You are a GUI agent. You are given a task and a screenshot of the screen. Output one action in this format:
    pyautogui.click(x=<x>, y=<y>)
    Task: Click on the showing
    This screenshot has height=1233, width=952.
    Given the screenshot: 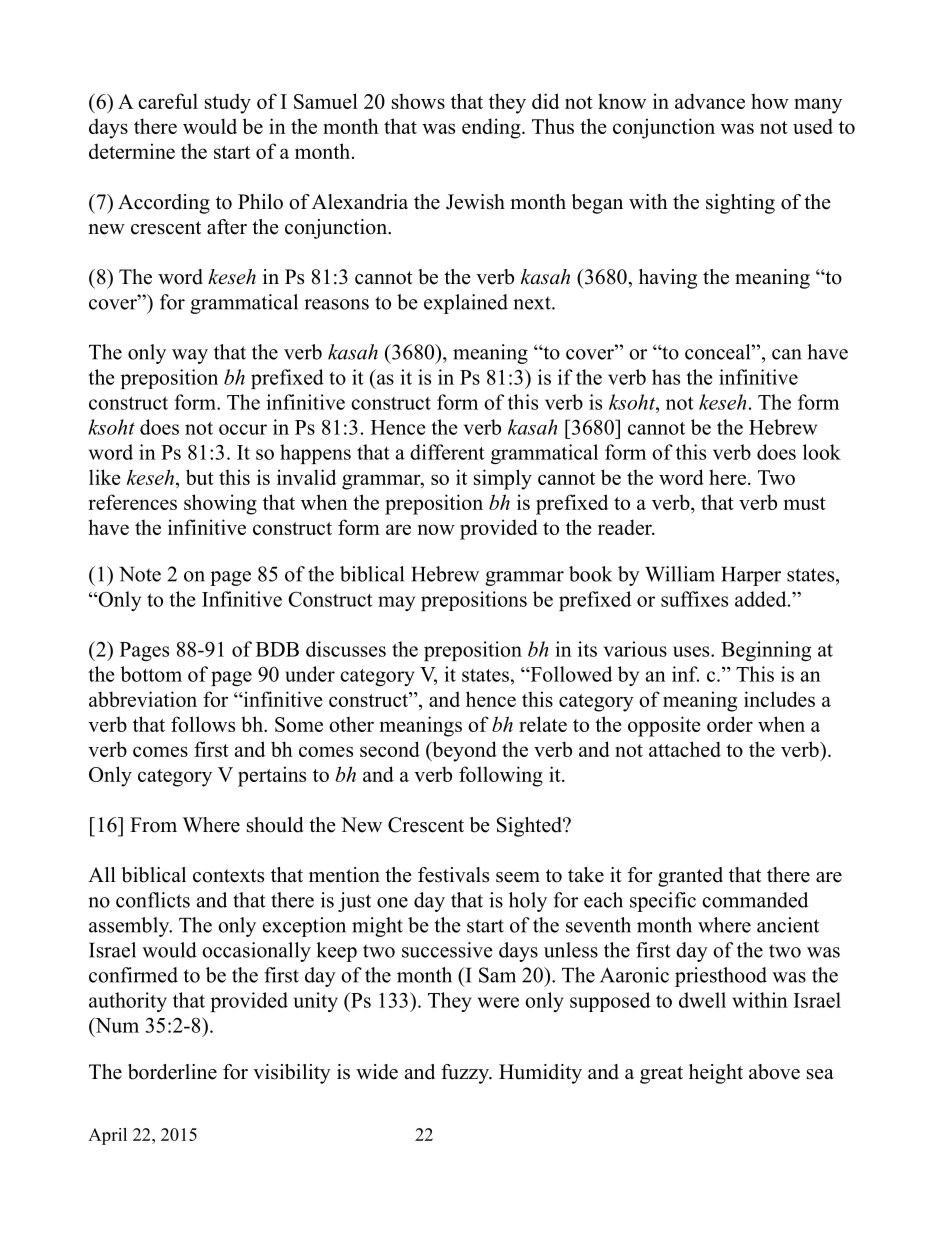 What is the action you would take?
    pyautogui.click(x=220, y=504)
